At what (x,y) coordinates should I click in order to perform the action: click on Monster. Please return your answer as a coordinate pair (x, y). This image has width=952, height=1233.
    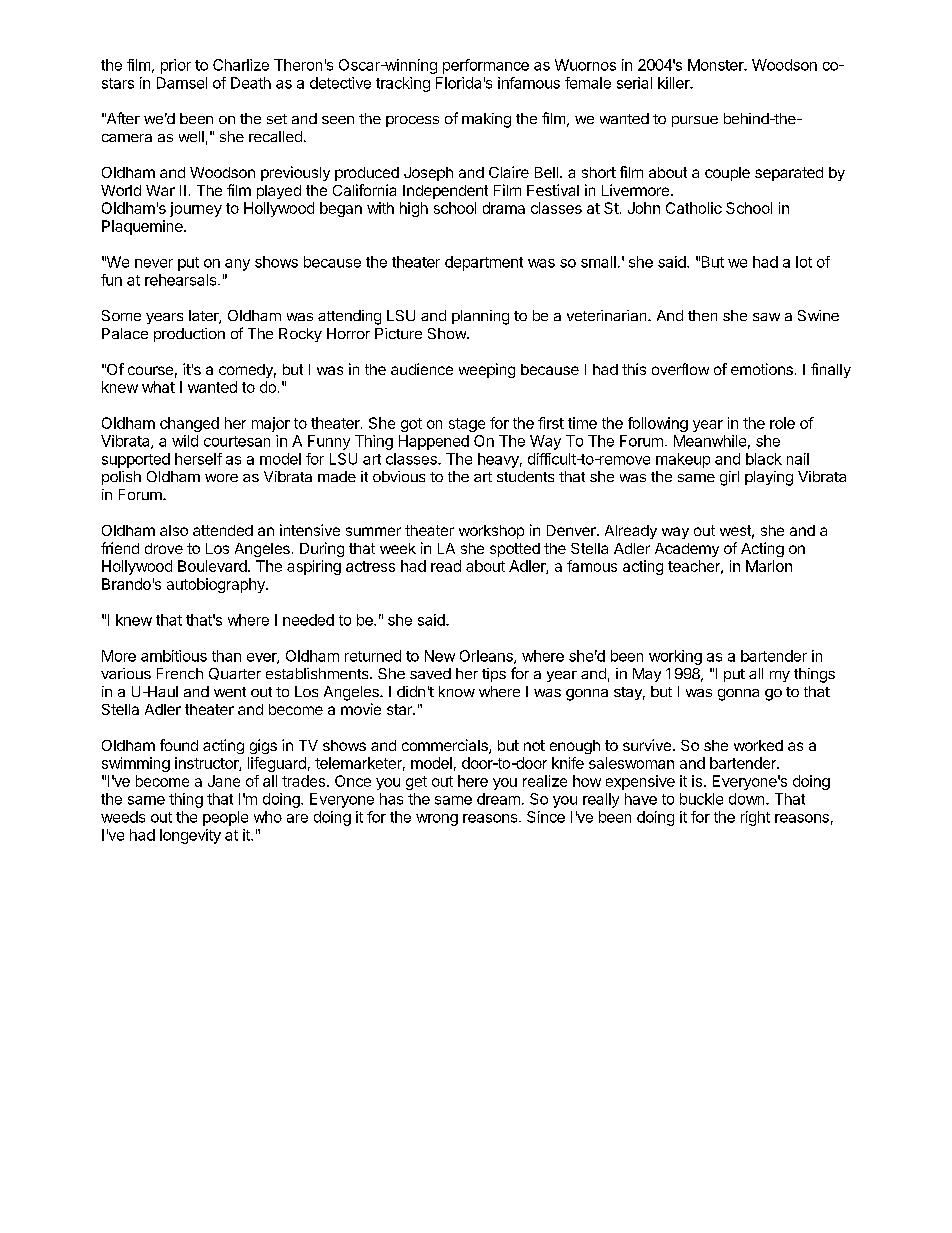
    Looking at the image, I should click on (717, 65).
